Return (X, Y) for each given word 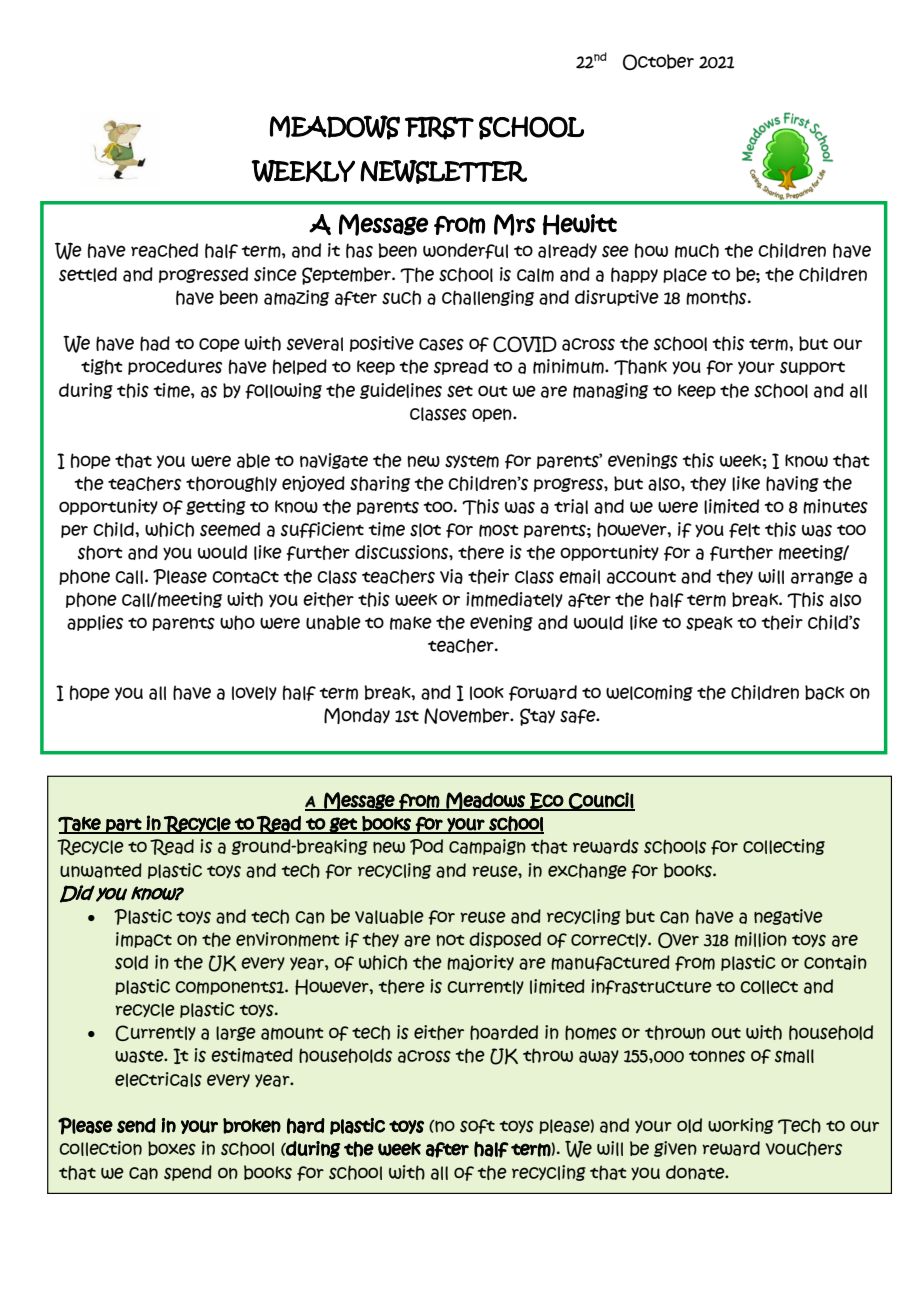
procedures (175, 367)
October (658, 62)
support (812, 368)
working (741, 1126)
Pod (426, 847)
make (411, 623)
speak (709, 623)
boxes (172, 1148)
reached (164, 250)
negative (788, 917)
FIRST (439, 128)
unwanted (101, 870)
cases (441, 344)
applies (95, 623)
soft (477, 1126)
